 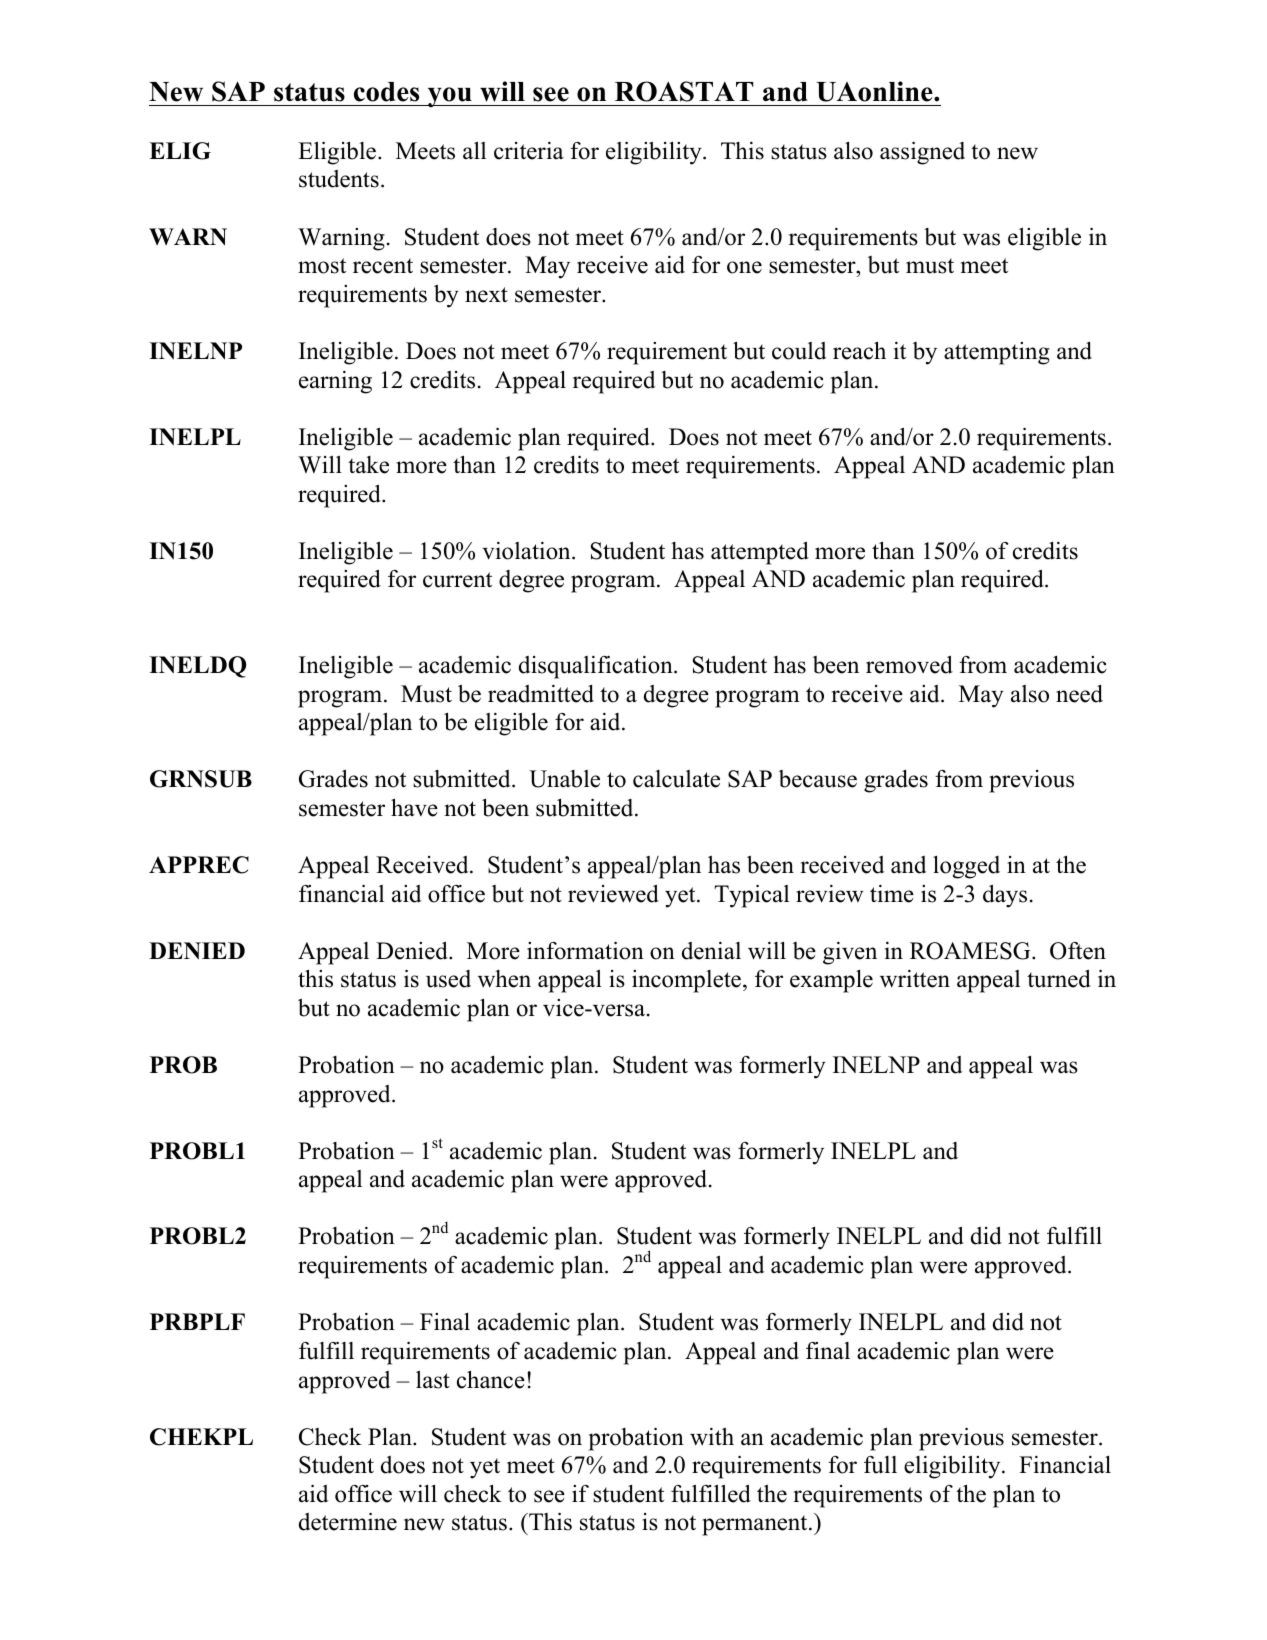 What do you see at coordinates (712, 1437) in the page?
I see `with` at bounding box center [712, 1437].
